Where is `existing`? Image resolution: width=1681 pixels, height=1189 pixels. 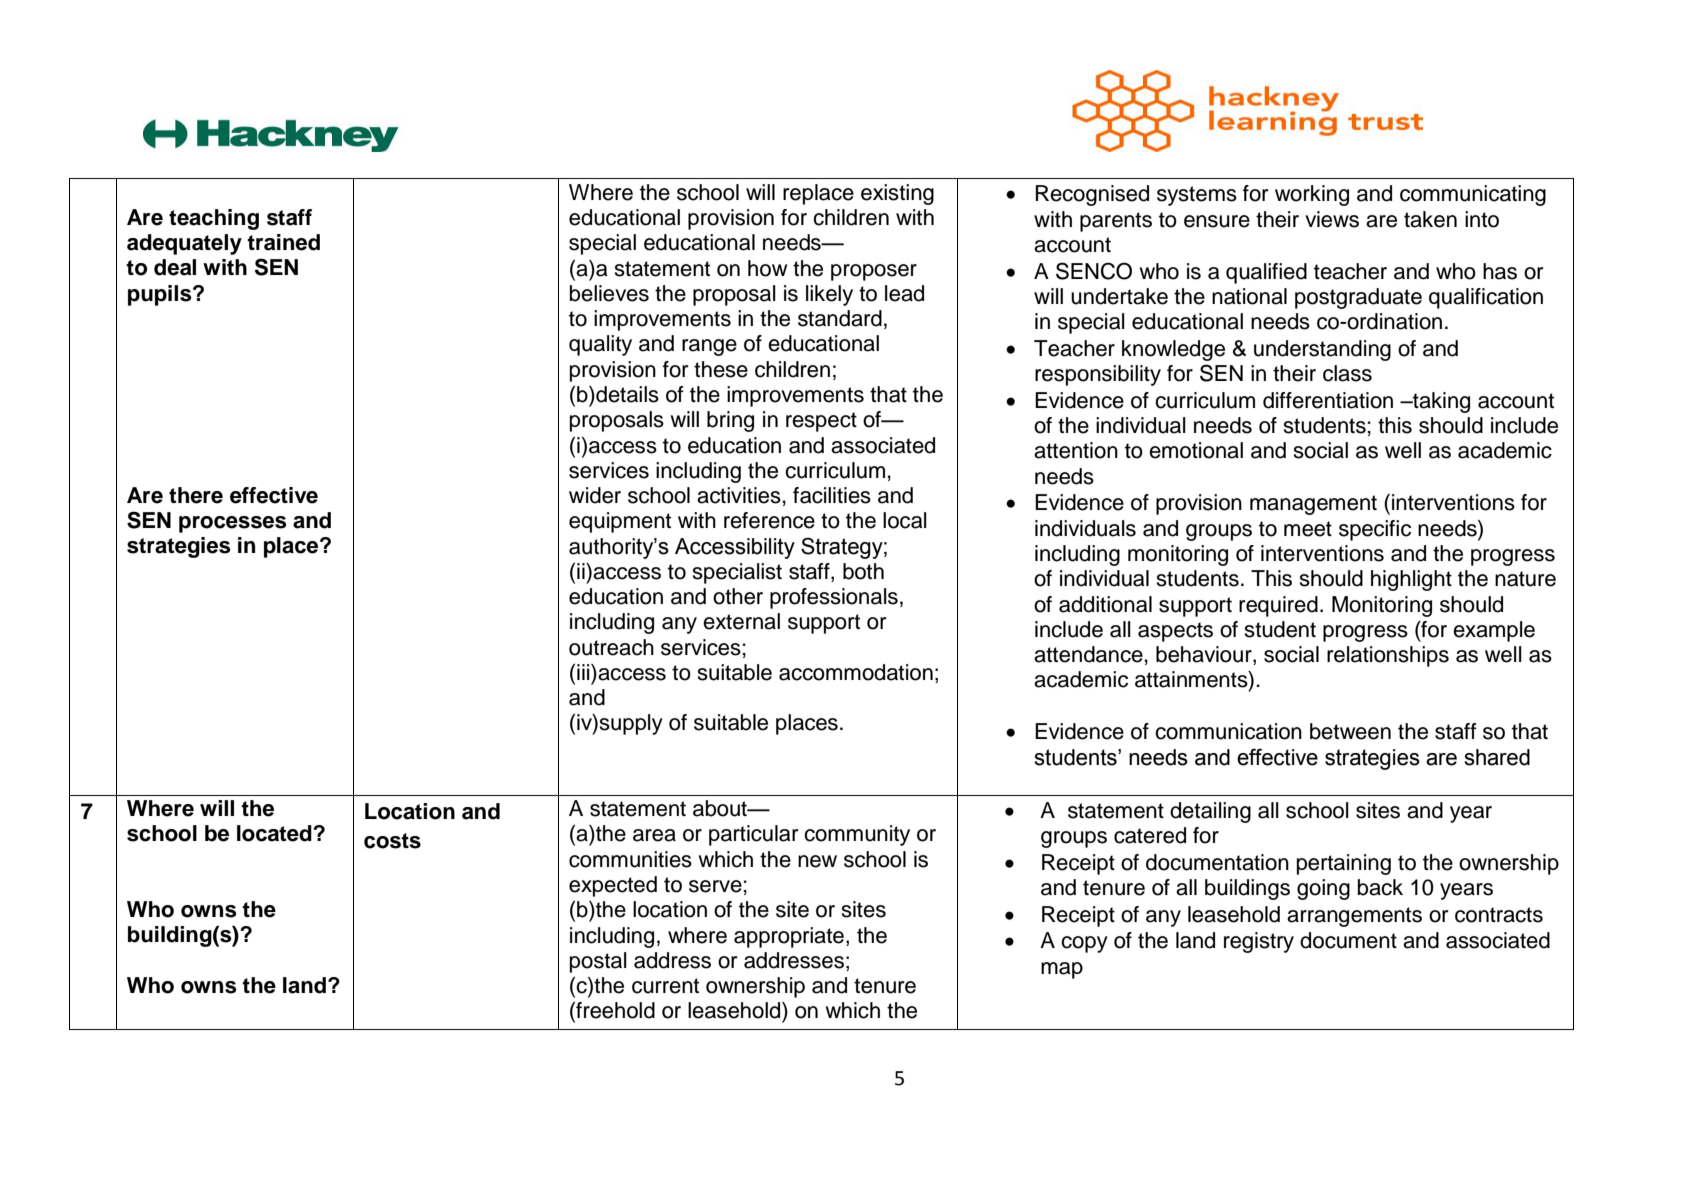
existing is located at coordinates (897, 194).
